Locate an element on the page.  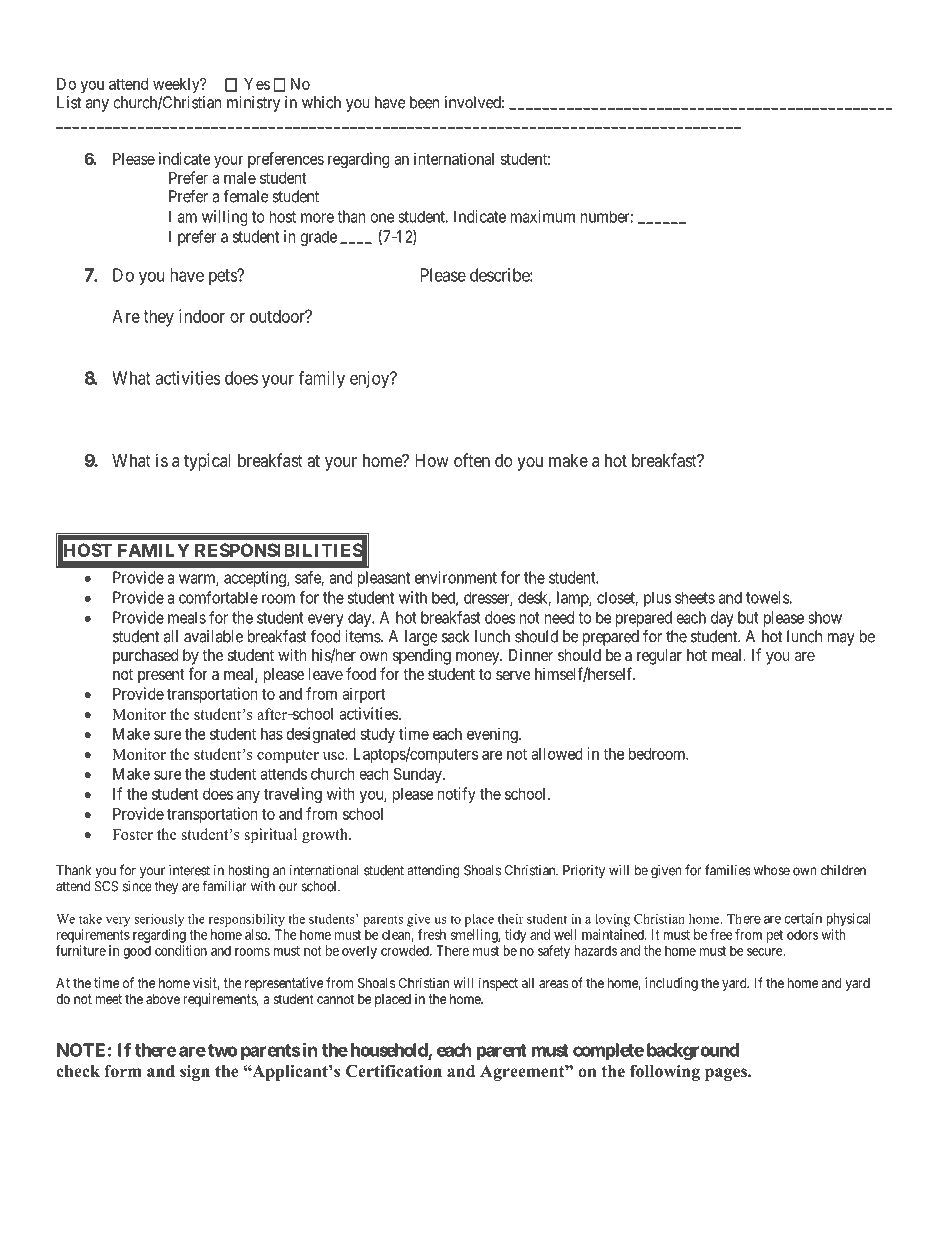
comfortable is located at coordinates (218, 597).
